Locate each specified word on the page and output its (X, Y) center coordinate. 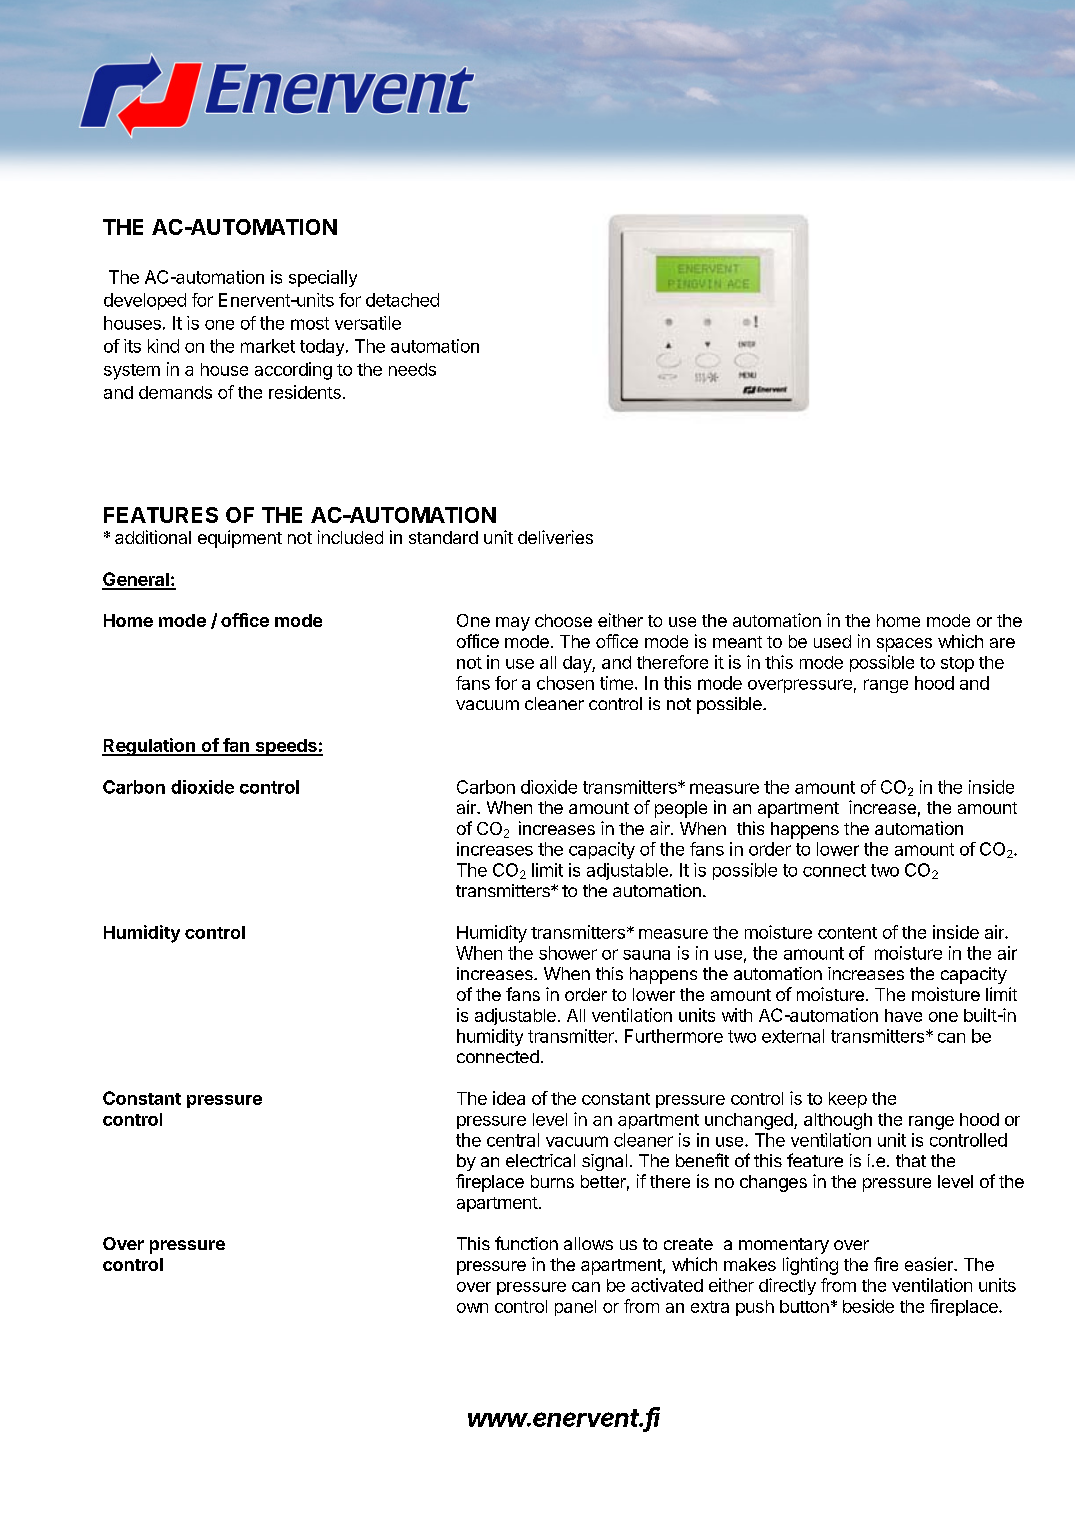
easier (930, 1264)
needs (412, 369)
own (472, 1308)
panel (575, 1308)
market (268, 346)
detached (402, 300)
